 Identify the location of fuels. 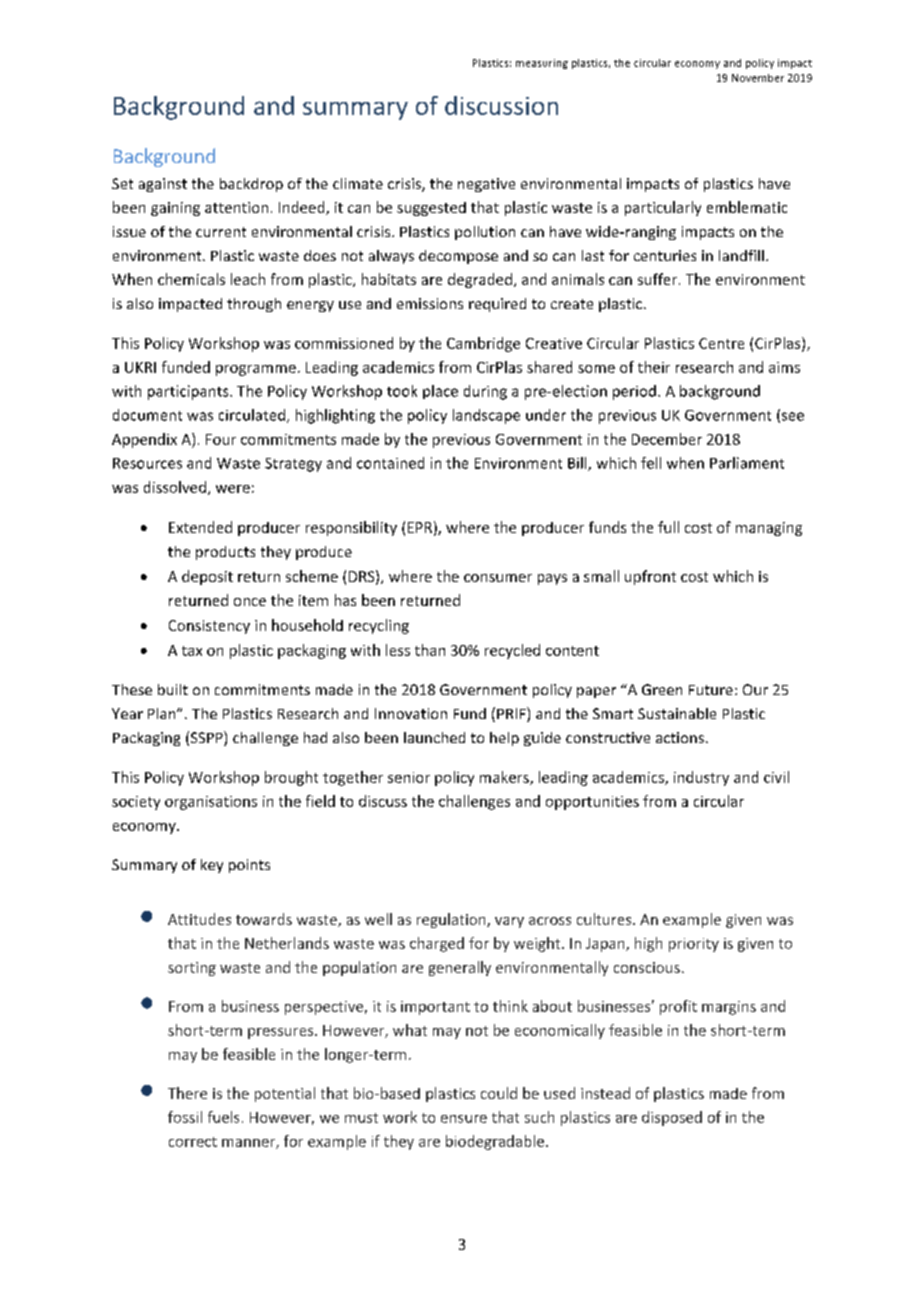
(223, 1117).
